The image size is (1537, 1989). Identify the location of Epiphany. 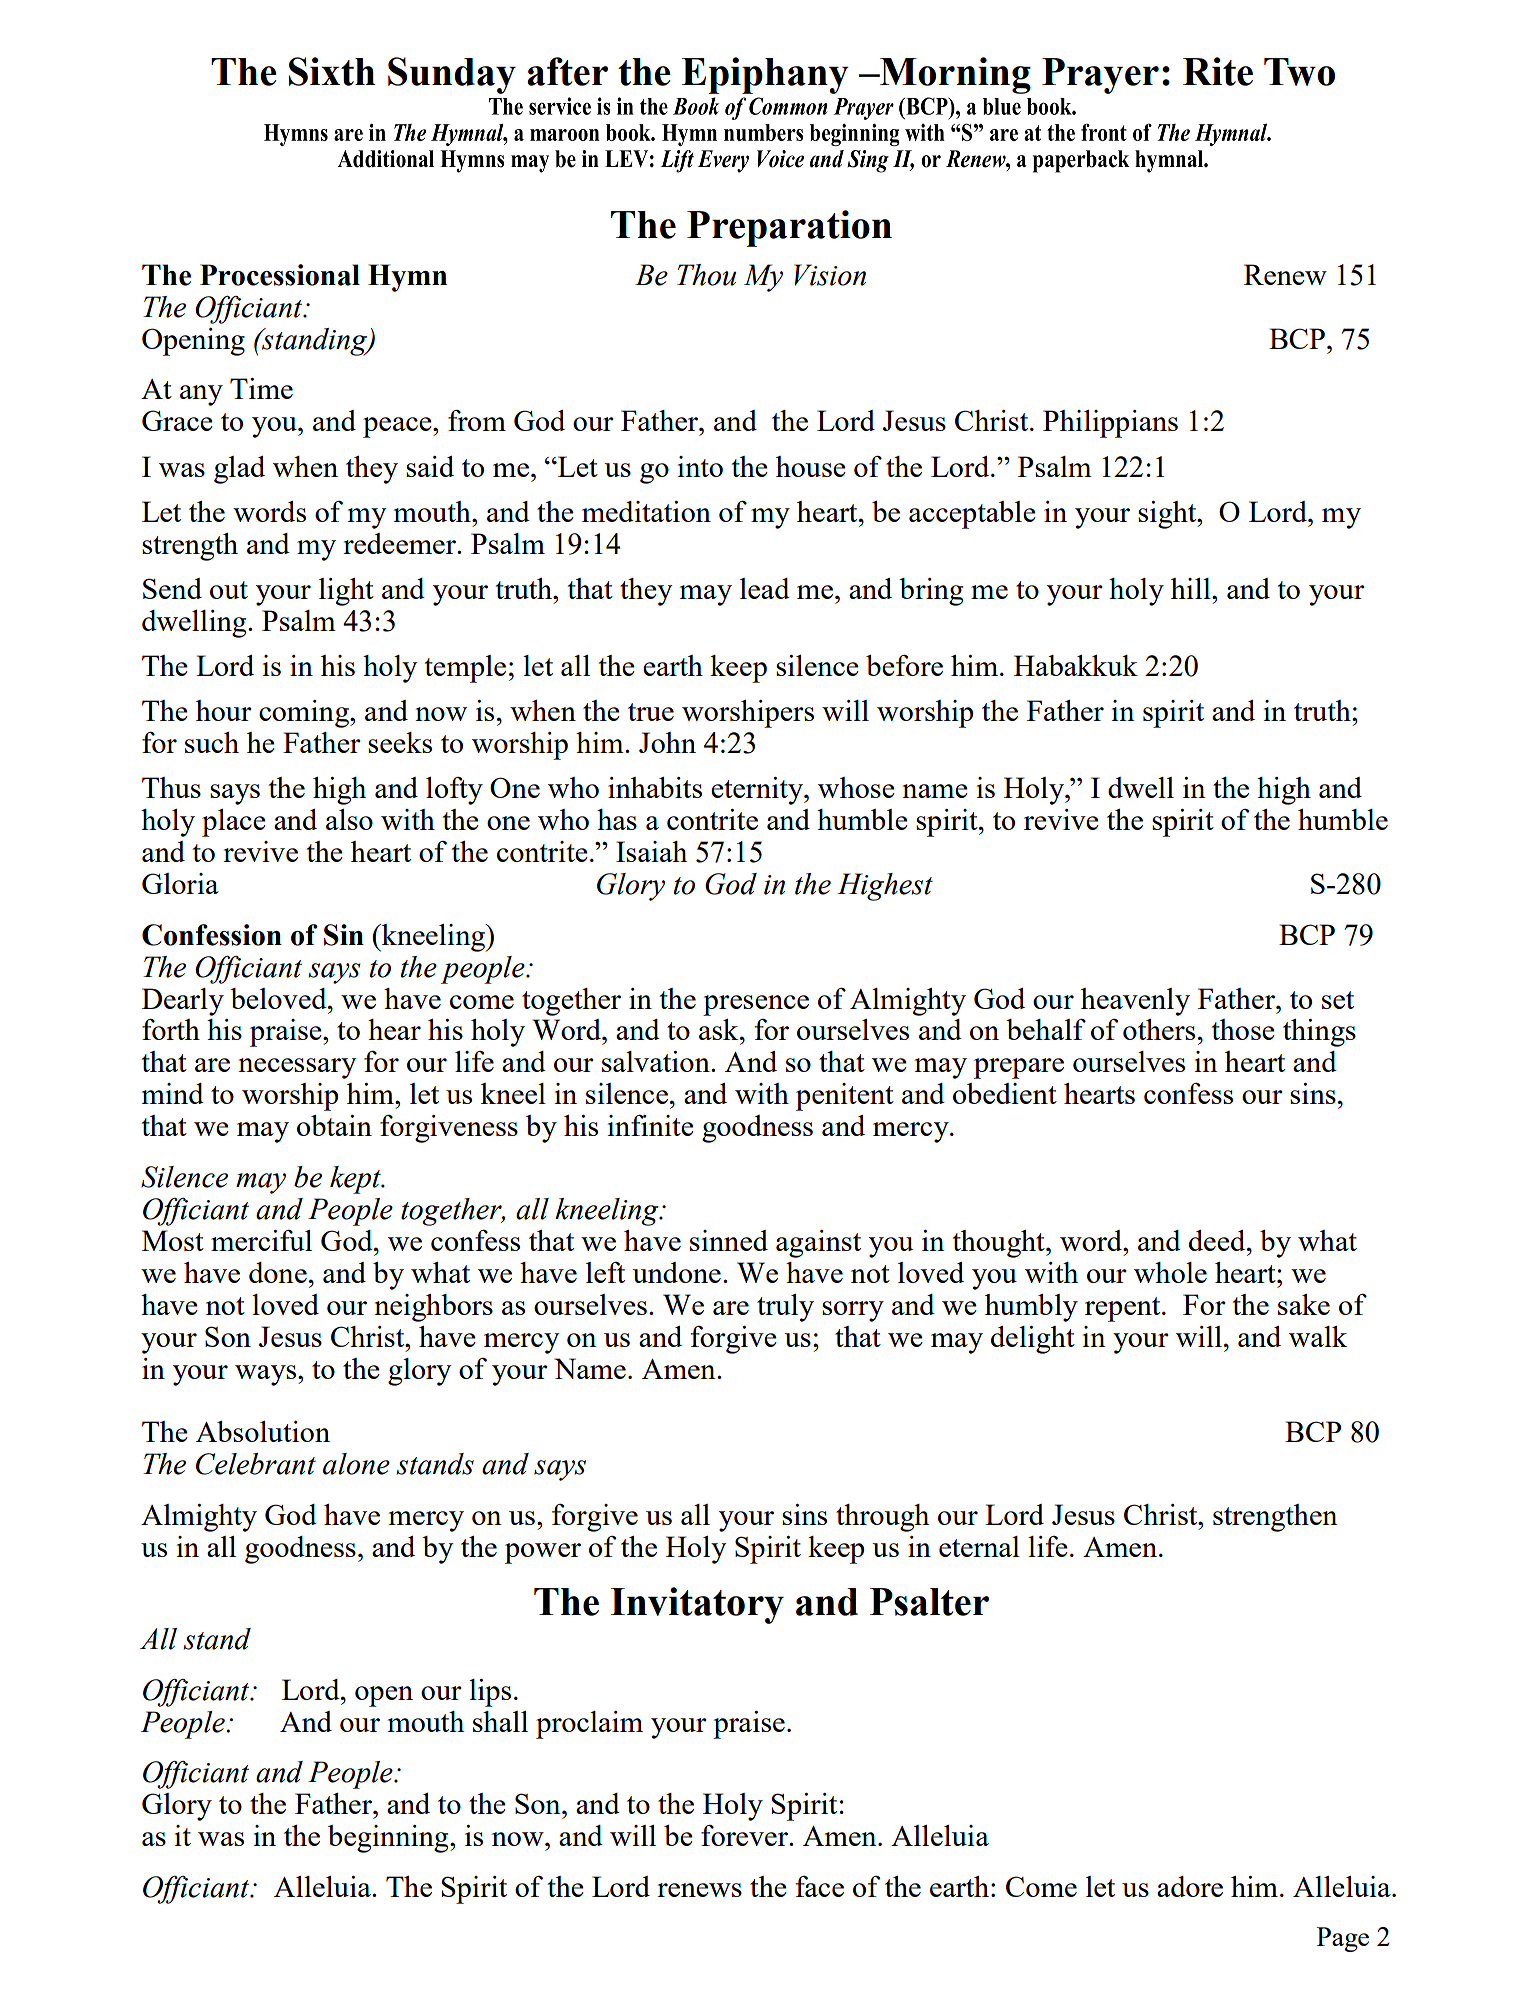
(765, 75).
